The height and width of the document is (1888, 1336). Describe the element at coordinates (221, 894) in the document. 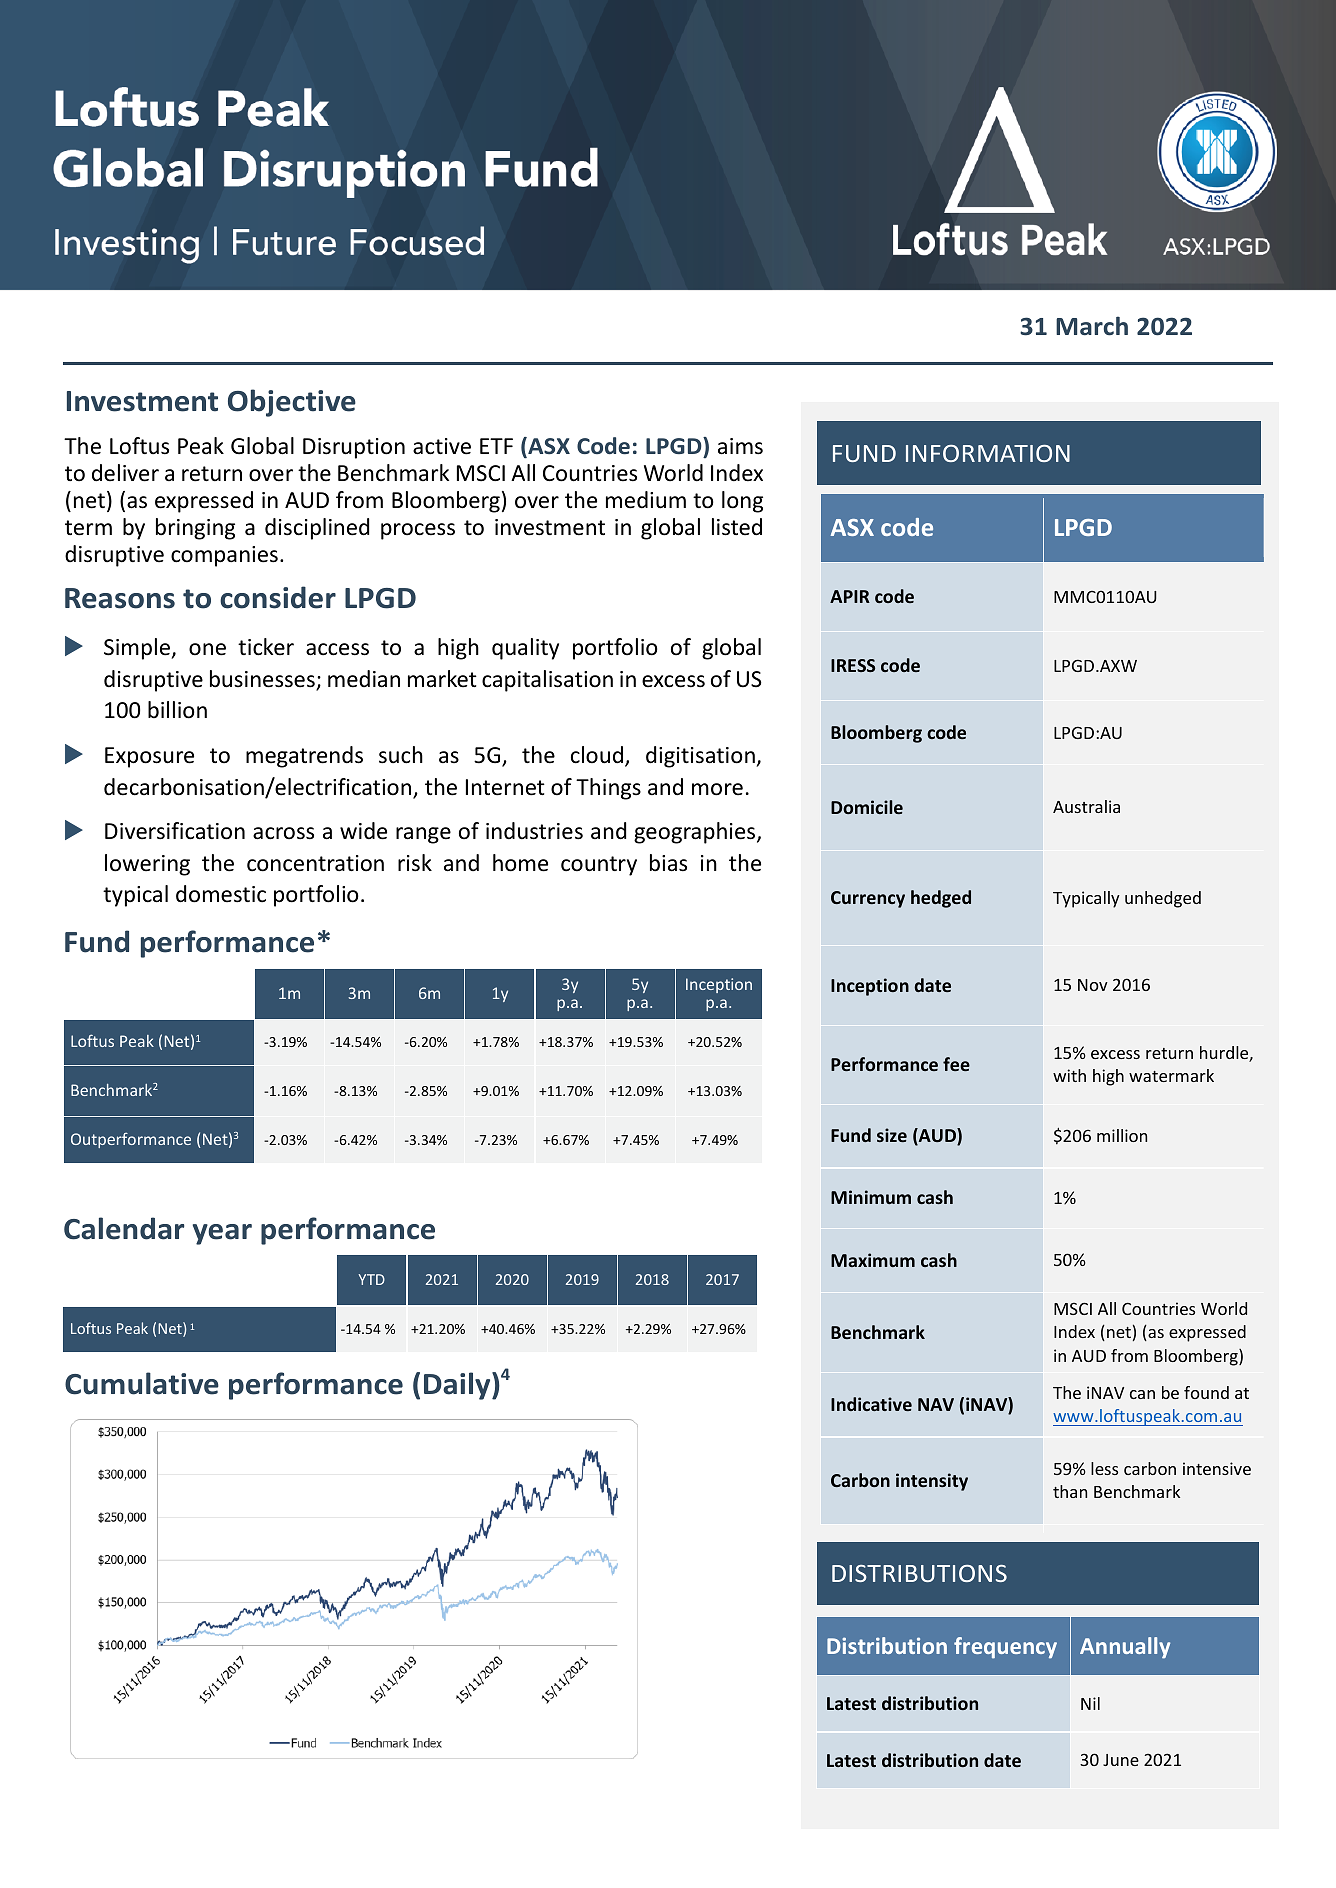

I see `domestic` at that location.
